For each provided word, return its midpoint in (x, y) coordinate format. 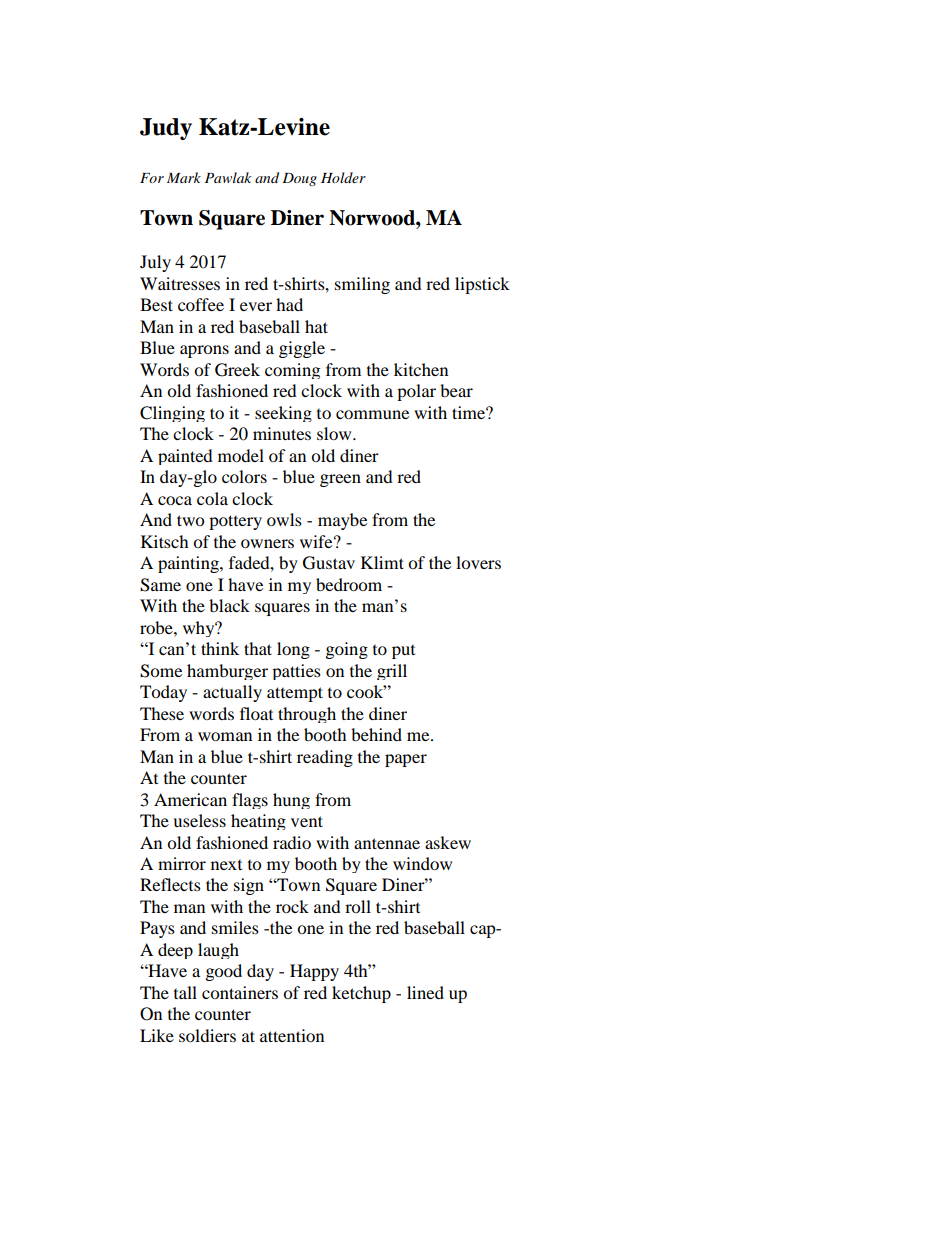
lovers (478, 562)
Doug (299, 179)
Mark (184, 177)
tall (185, 992)
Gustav (329, 563)
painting (189, 564)
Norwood (373, 218)
